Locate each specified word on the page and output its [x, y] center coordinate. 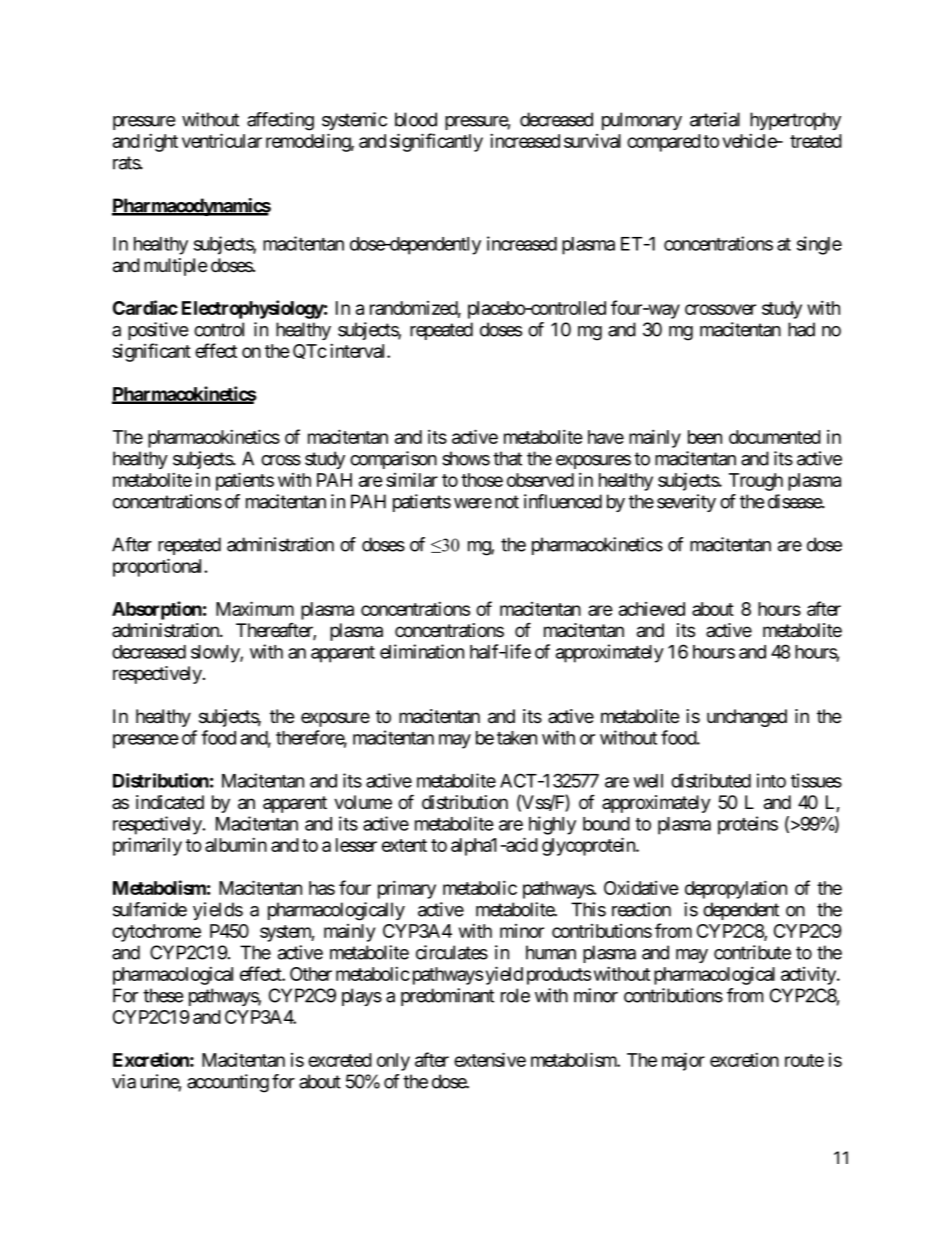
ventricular [222, 140]
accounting [228, 1083]
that [507, 458]
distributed [711, 780]
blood [416, 119]
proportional [159, 567]
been [705, 437]
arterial [715, 119]
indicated [170, 802]
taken [517, 738]
